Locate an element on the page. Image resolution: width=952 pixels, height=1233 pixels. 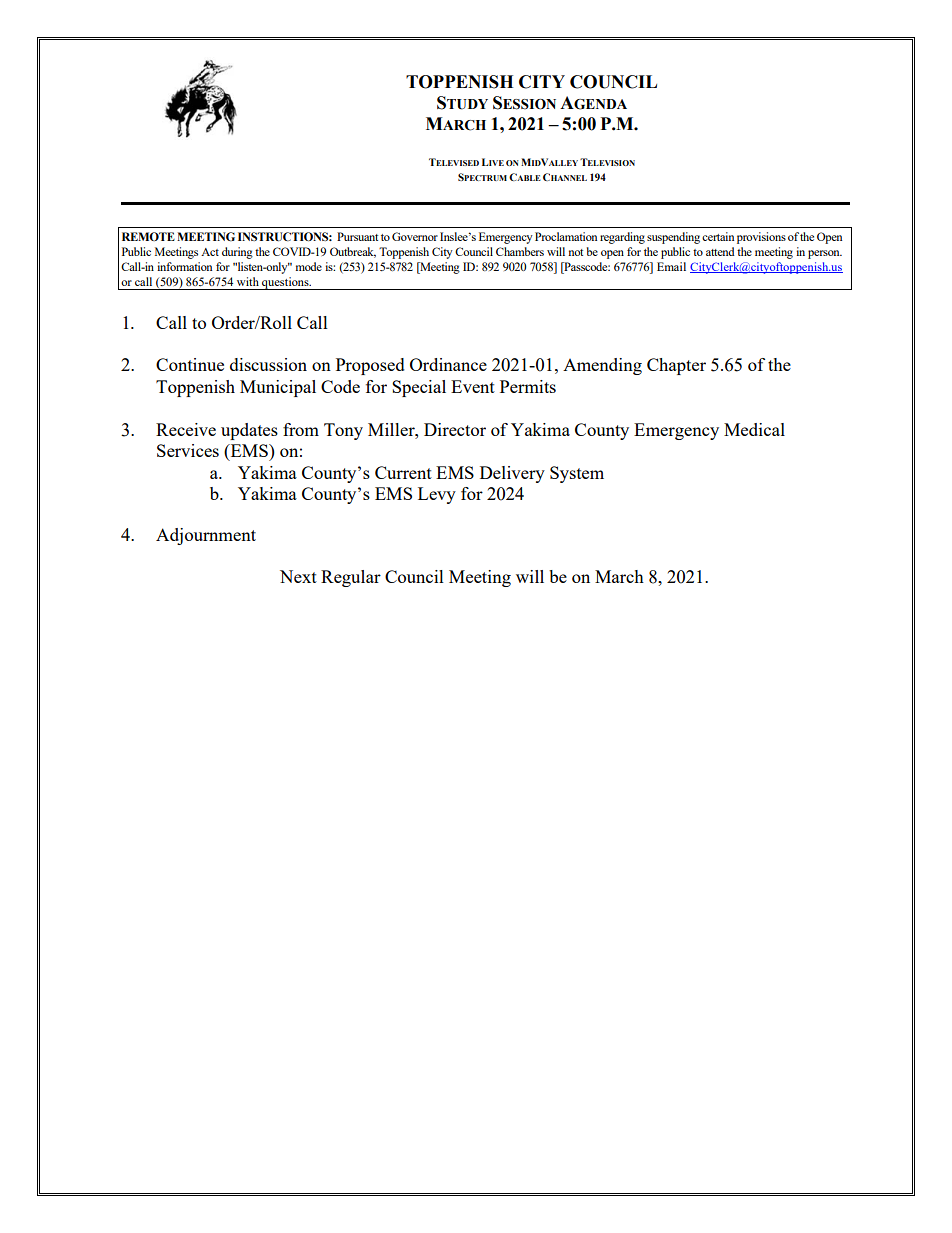
System is located at coordinates (577, 474).
